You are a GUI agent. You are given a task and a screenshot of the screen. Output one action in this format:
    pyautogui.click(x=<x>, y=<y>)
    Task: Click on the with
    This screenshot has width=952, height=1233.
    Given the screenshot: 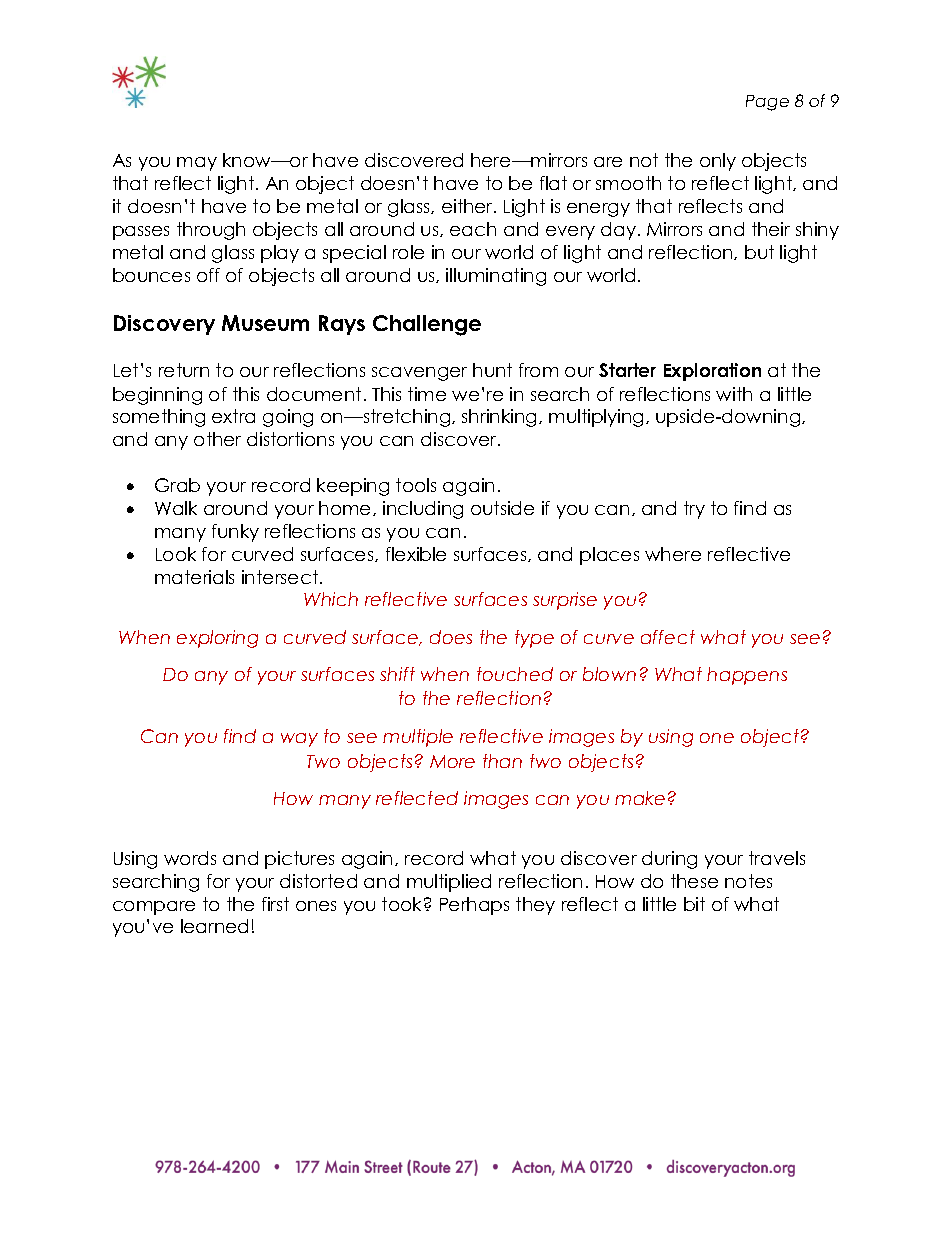 What is the action you would take?
    pyautogui.click(x=734, y=394)
